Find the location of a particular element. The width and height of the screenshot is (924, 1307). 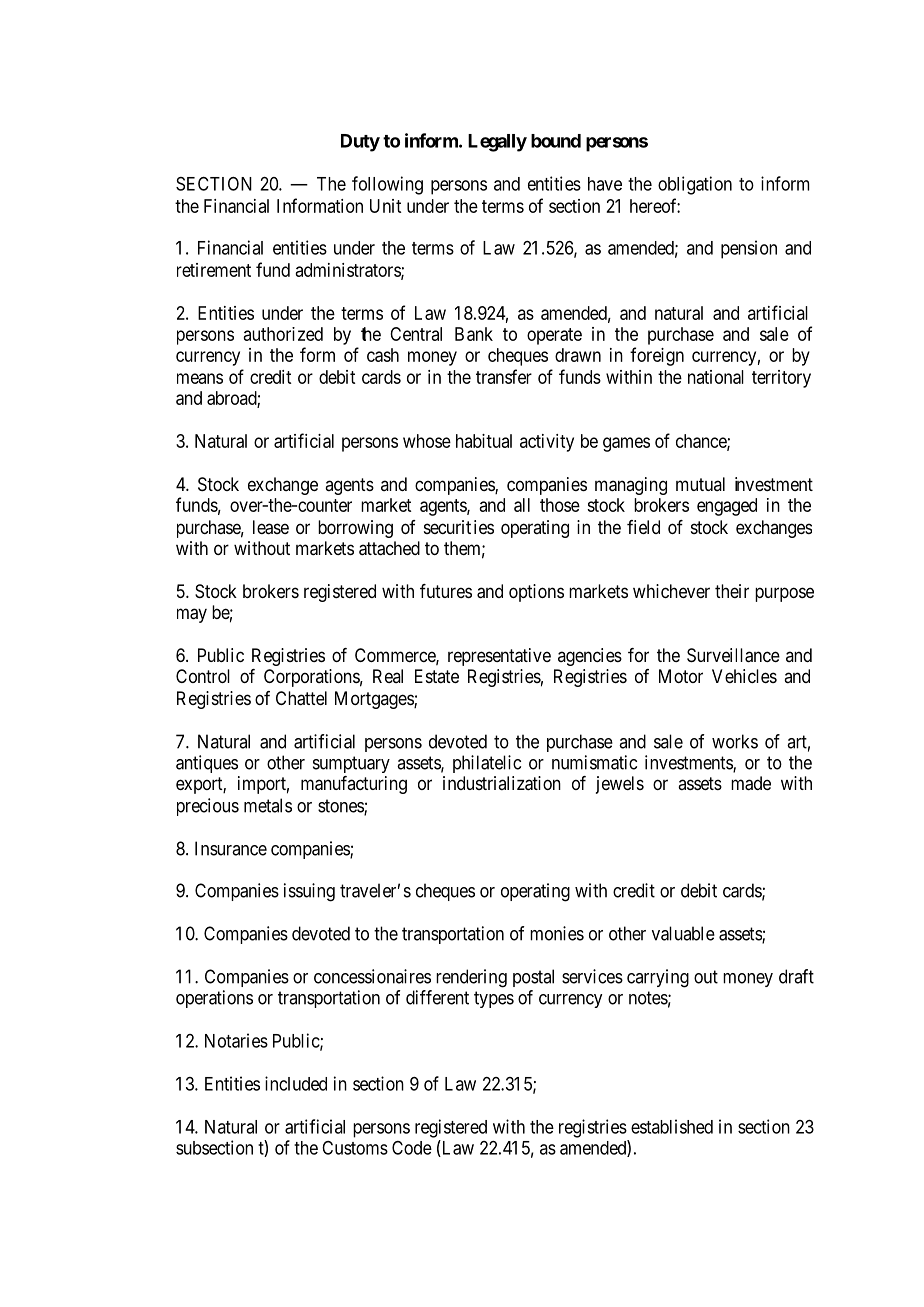

included is located at coordinates (296, 1083).
